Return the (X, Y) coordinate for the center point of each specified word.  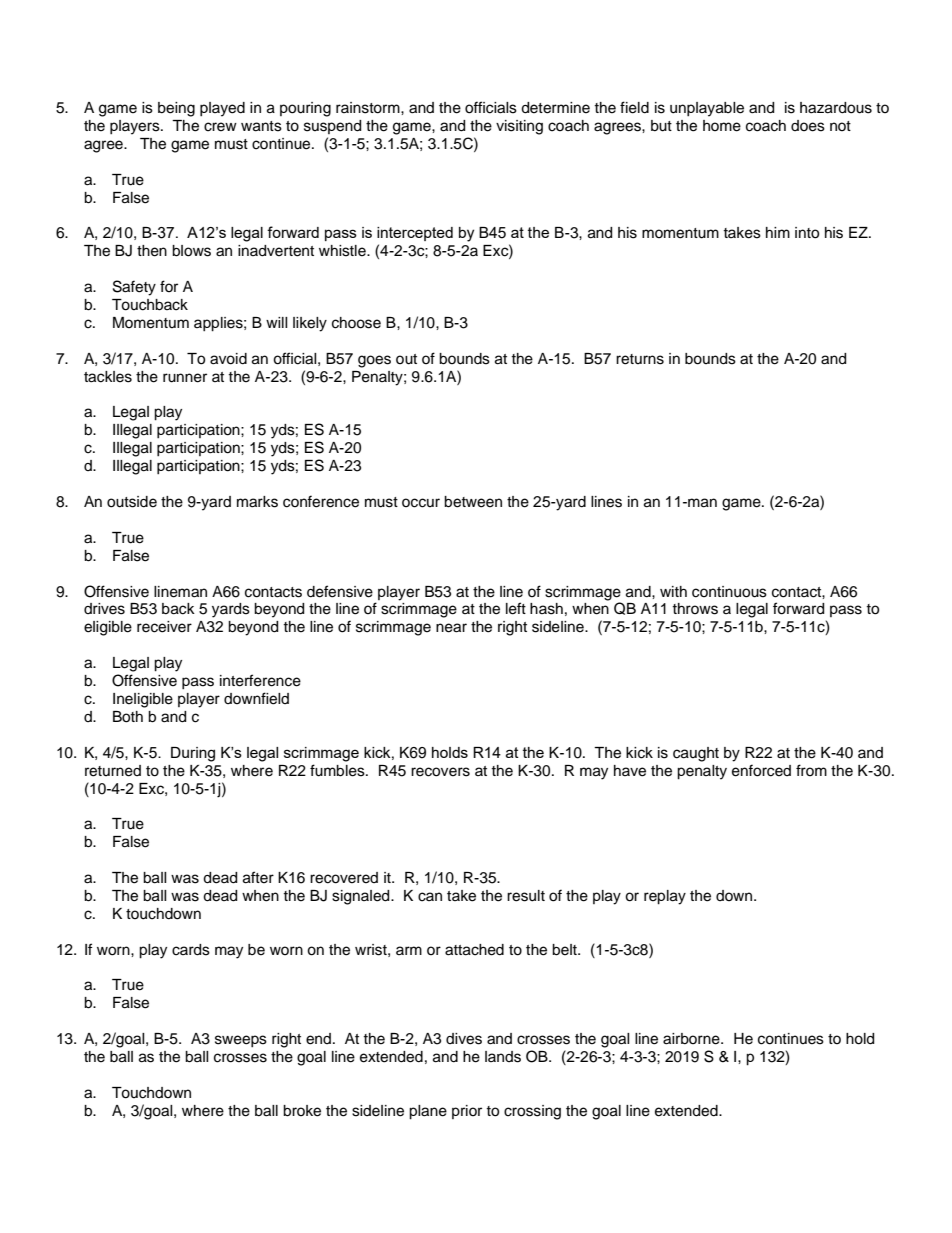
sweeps (241, 1041)
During (193, 754)
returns (640, 359)
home (722, 126)
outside (132, 502)
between (473, 502)
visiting (519, 127)
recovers (440, 772)
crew (220, 127)
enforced (761, 770)
